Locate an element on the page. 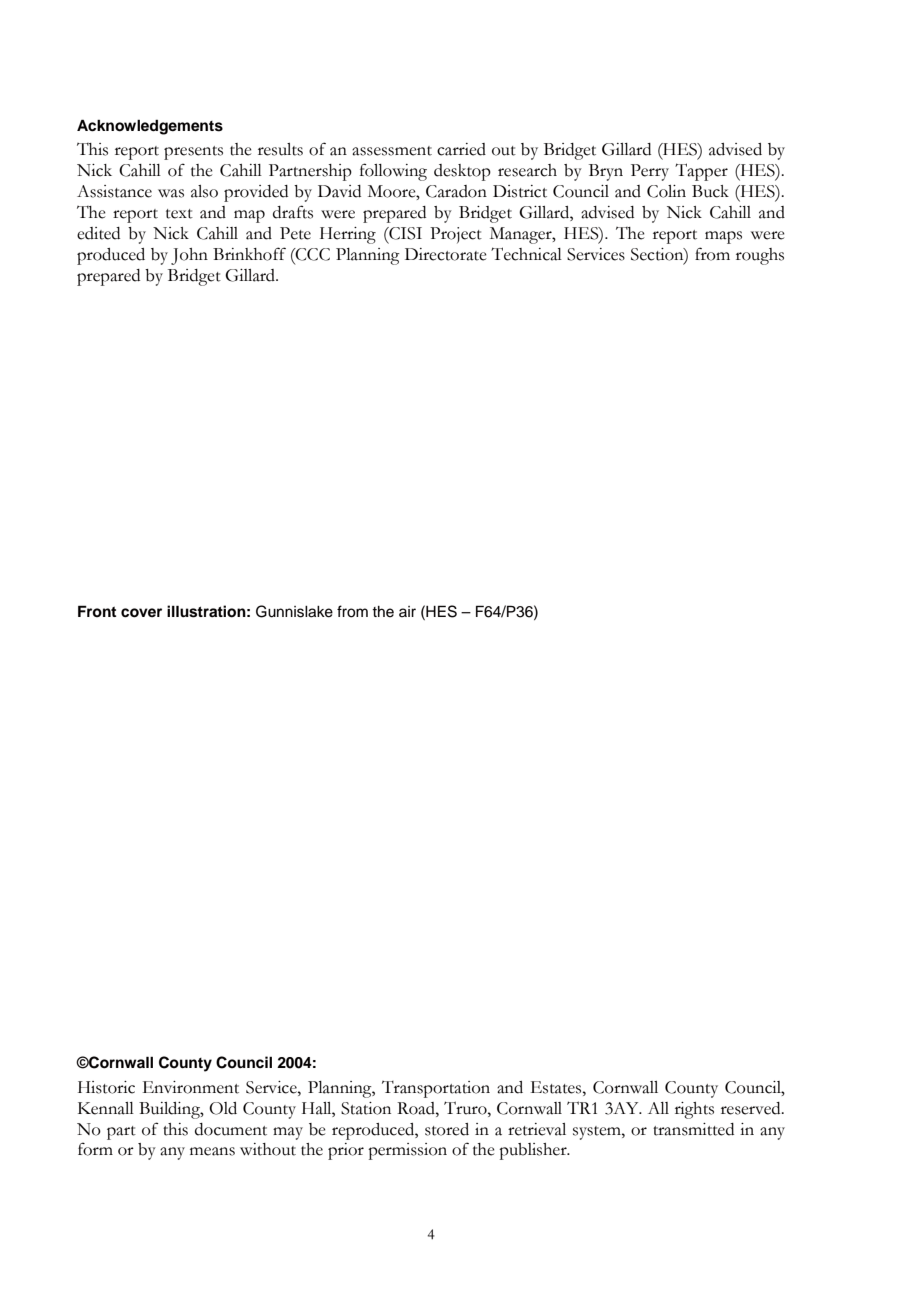 This image has height=1308, width=924. Tapper is located at coordinates (701, 172).
